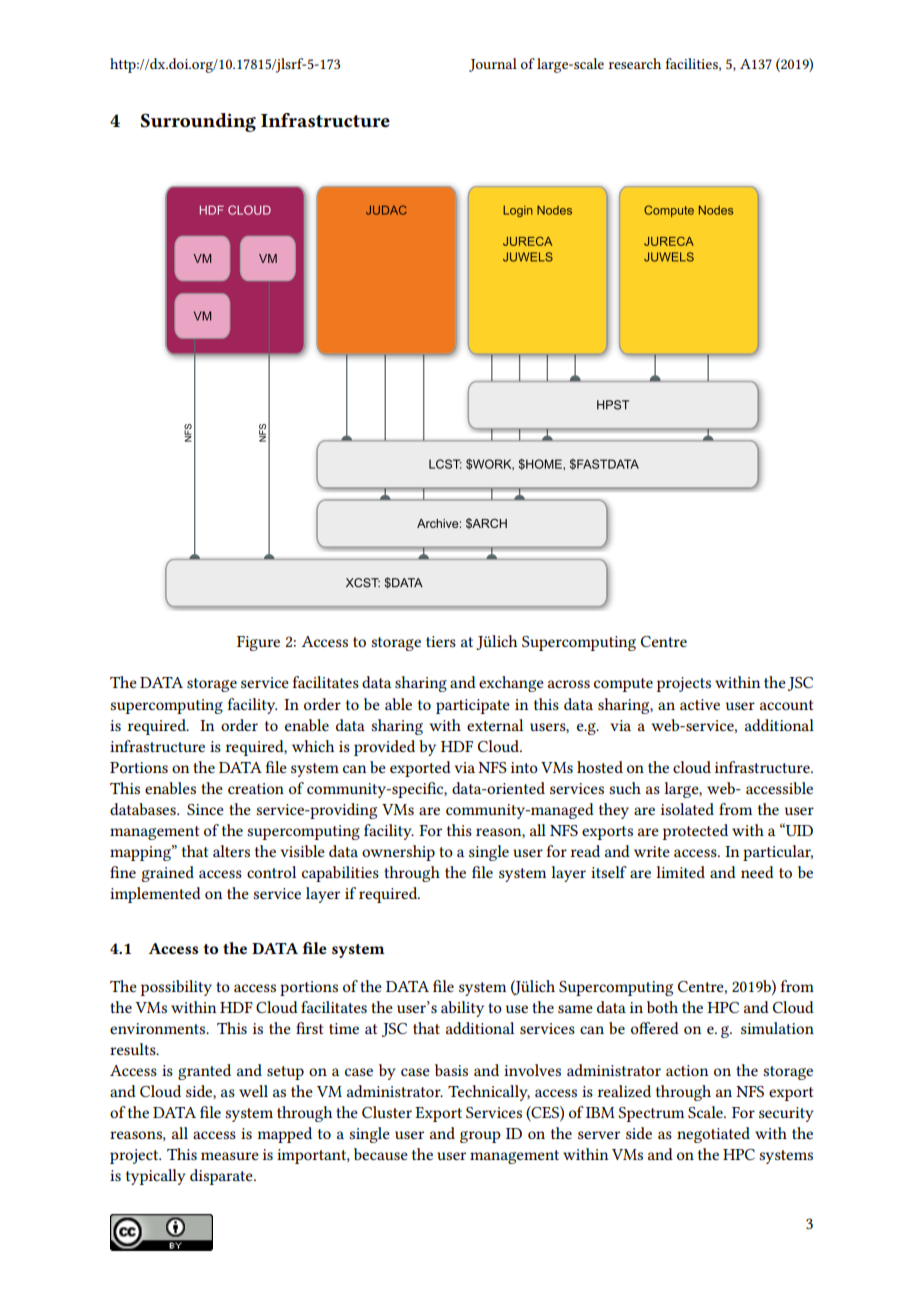 This screenshot has width=924, height=1308. What do you see at coordinates (493, 65) in the screenshot?
I see `Journal` at bounding box center [493, 65].
